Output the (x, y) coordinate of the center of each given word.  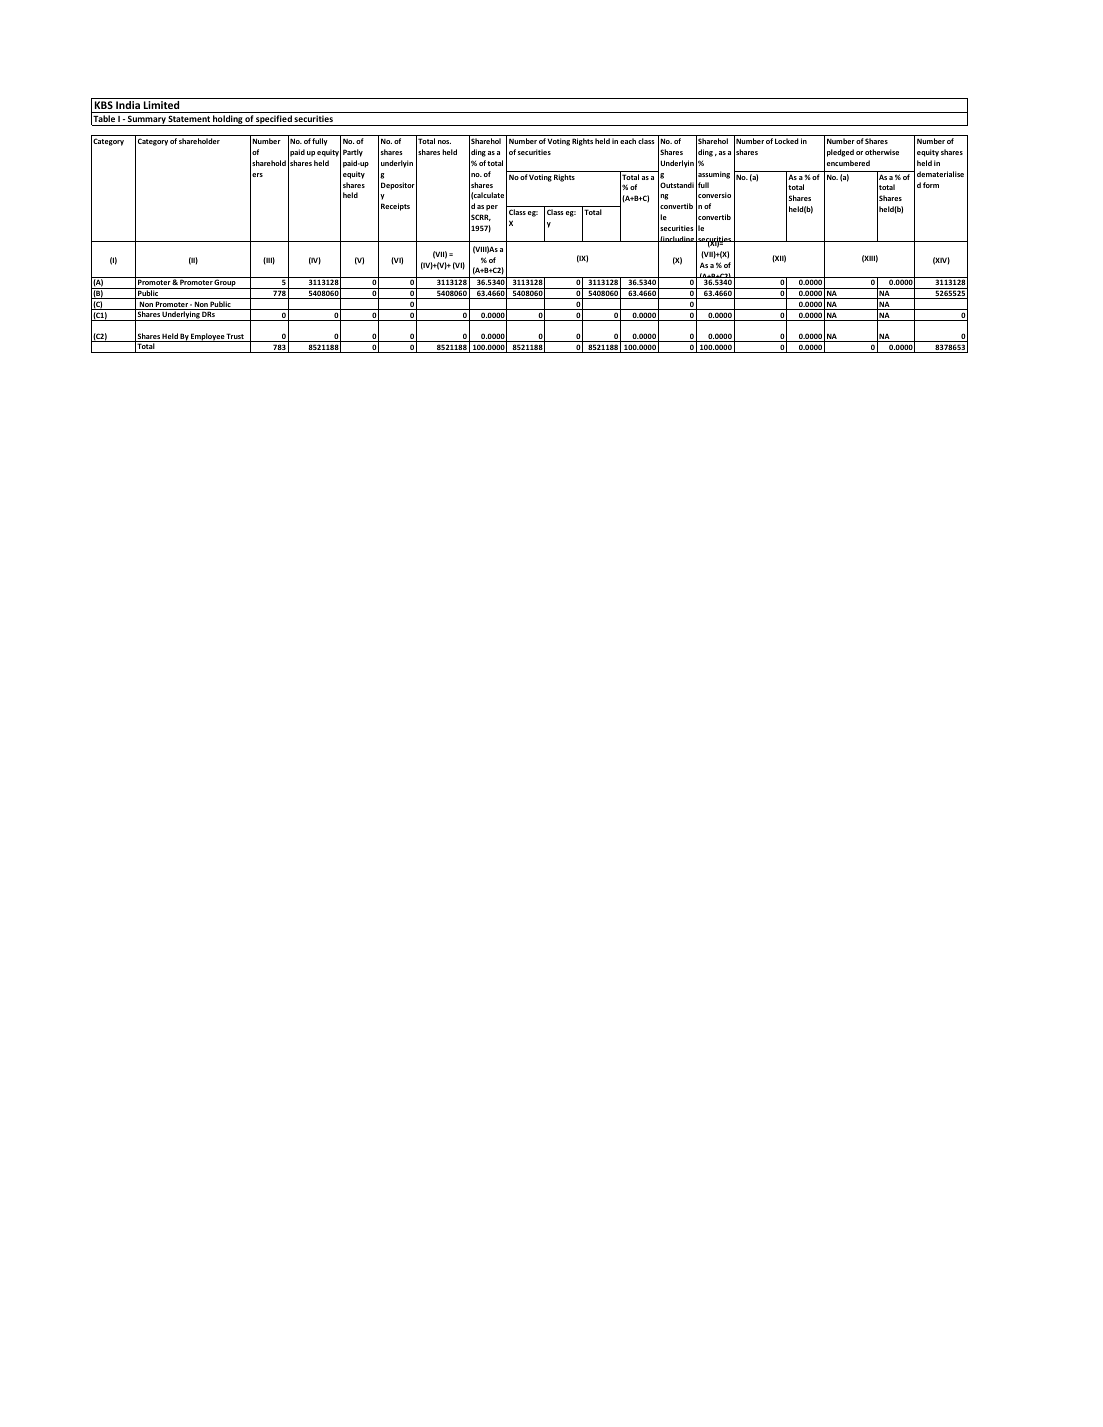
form (931, 185)
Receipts (395, 207)
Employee (208, 337)
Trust (235, 337)
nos (444, 142)
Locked (786, 141)
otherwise (882, 152)
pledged (840, 153)
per (492, 208)
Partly (353, 153)
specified (274, 120)
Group (225, 284)
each (628, 141)
